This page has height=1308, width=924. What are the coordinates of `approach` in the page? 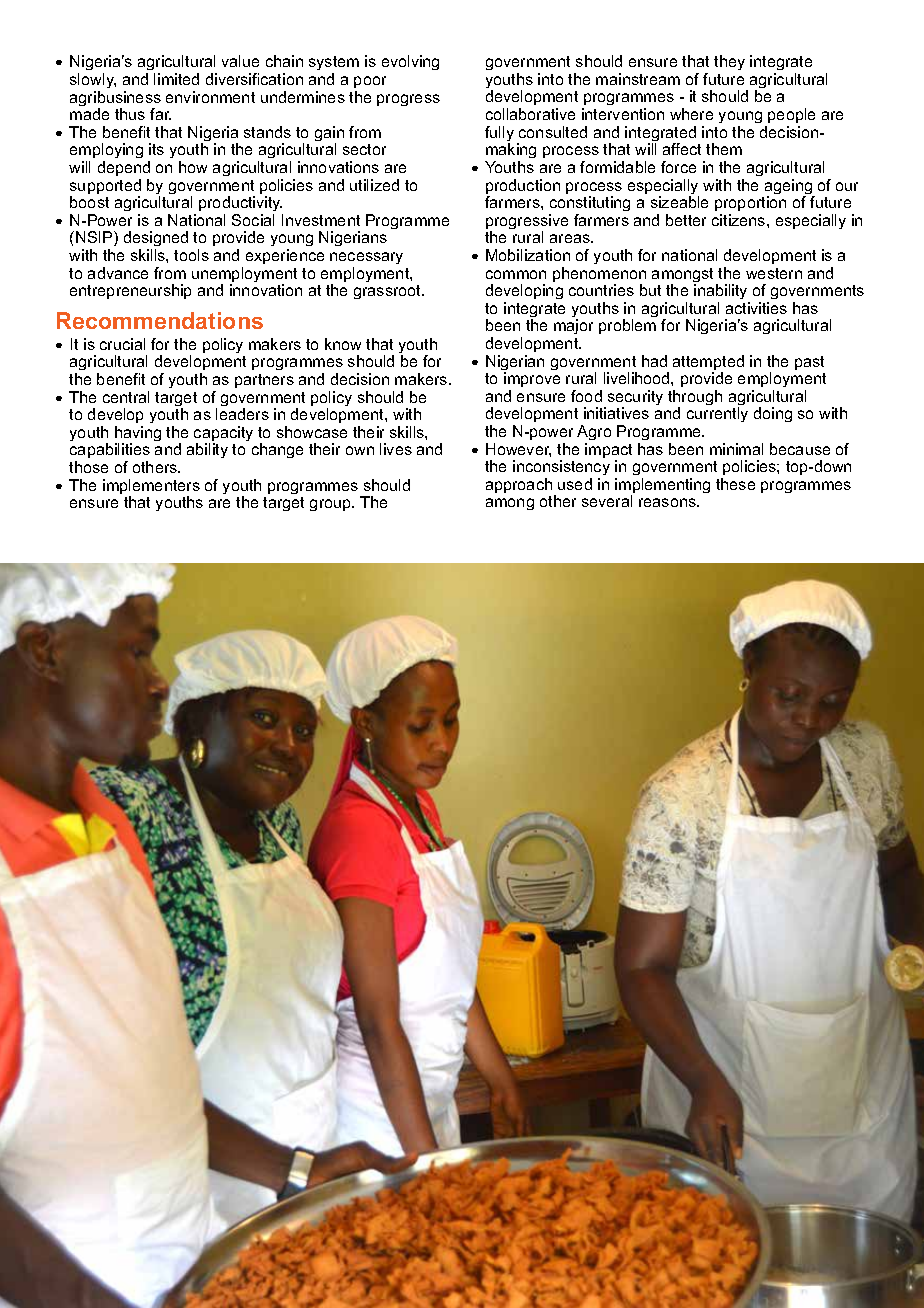 It's located at (520, 487).
